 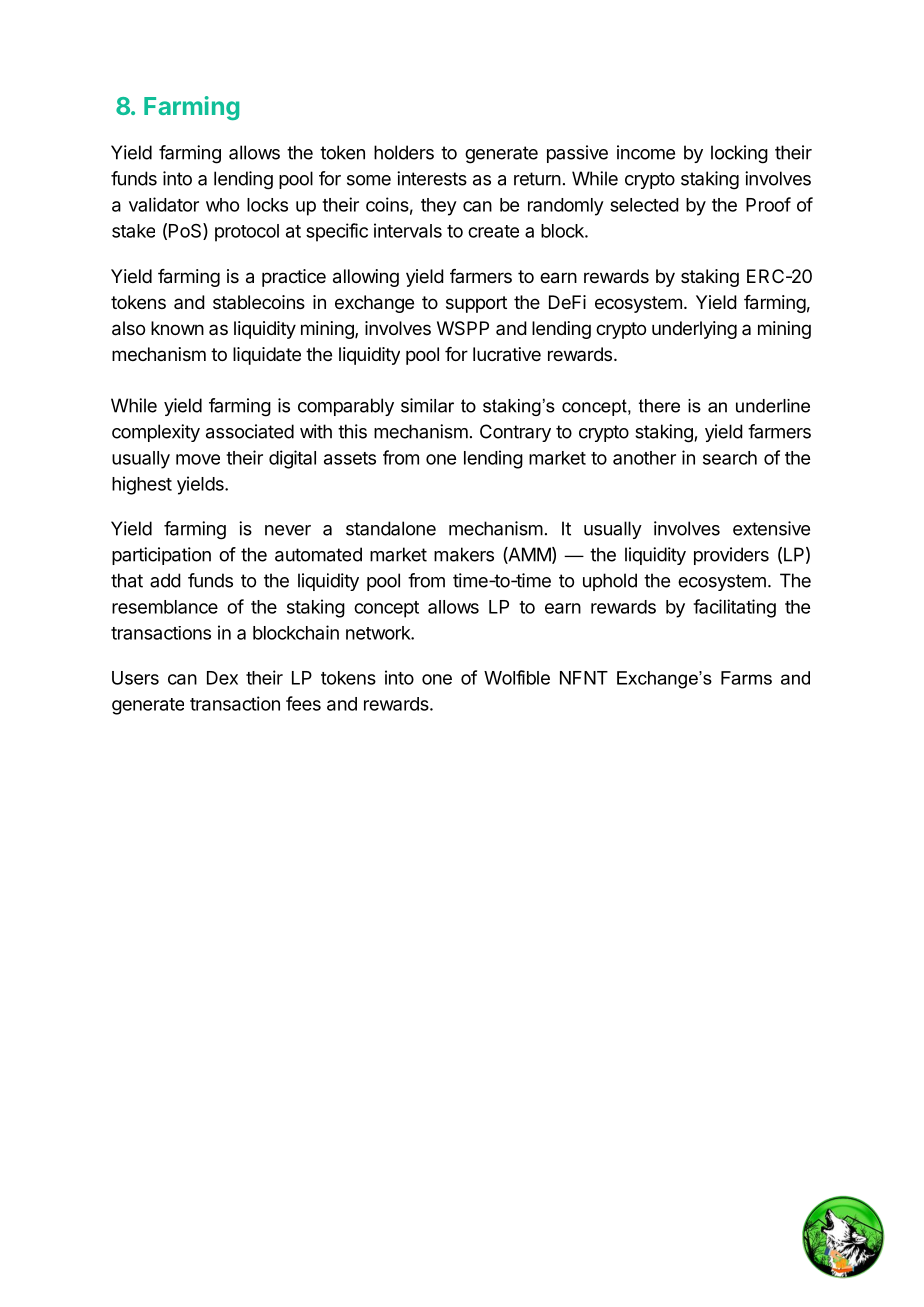 What do you see at coordinates (771, 528) in the screenshot?
I see `extensive` at bounding box center [771, 528].
